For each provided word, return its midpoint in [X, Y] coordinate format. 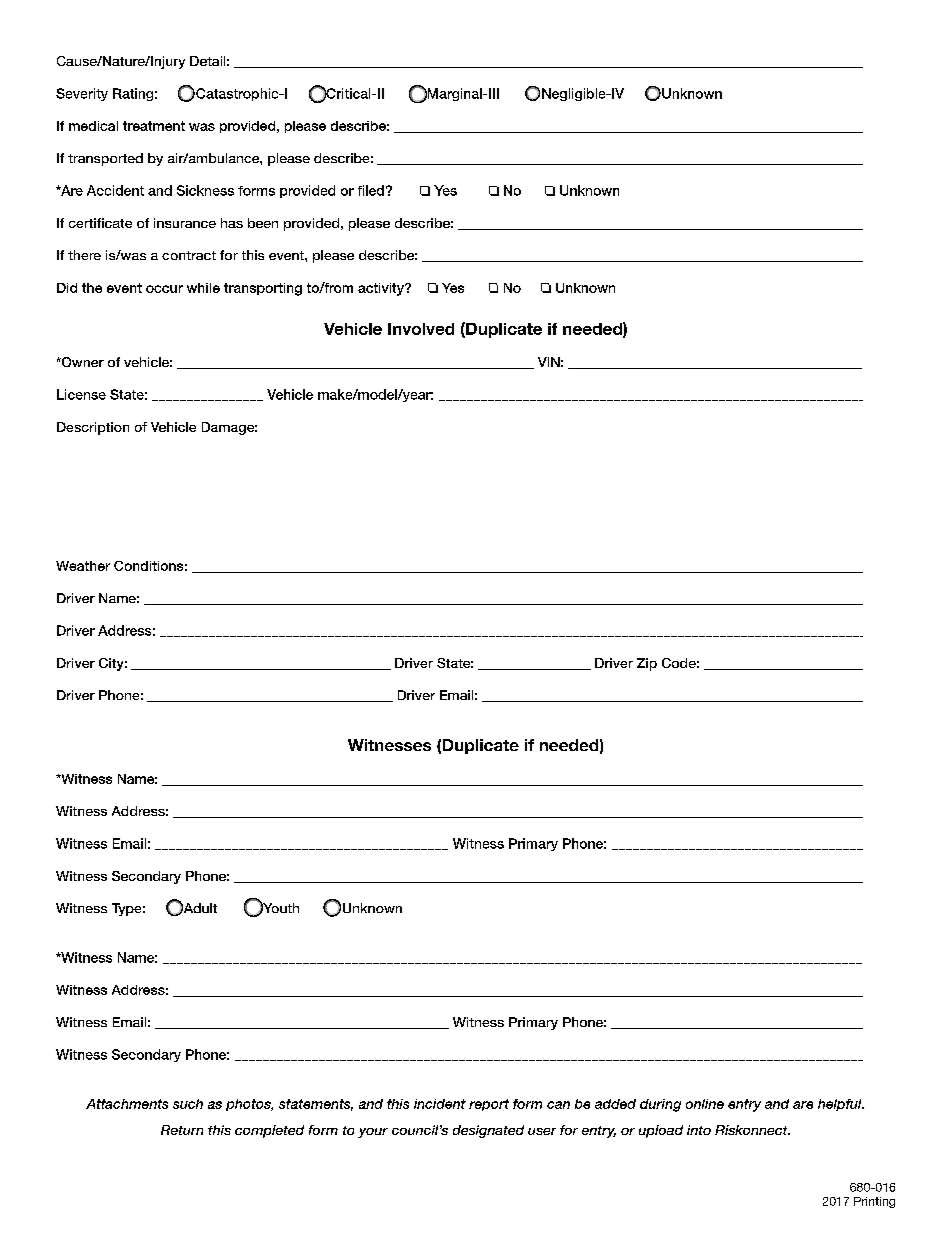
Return [182, 1130]
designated [488, 1131]
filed [371, 190]
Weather [83, 566]
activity [382, 289]
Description [93, 428]
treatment [154, 126]
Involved [421, 329]
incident [440, 1104]
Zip [647, 664]
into [699, 1130]
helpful [841, 1105]
